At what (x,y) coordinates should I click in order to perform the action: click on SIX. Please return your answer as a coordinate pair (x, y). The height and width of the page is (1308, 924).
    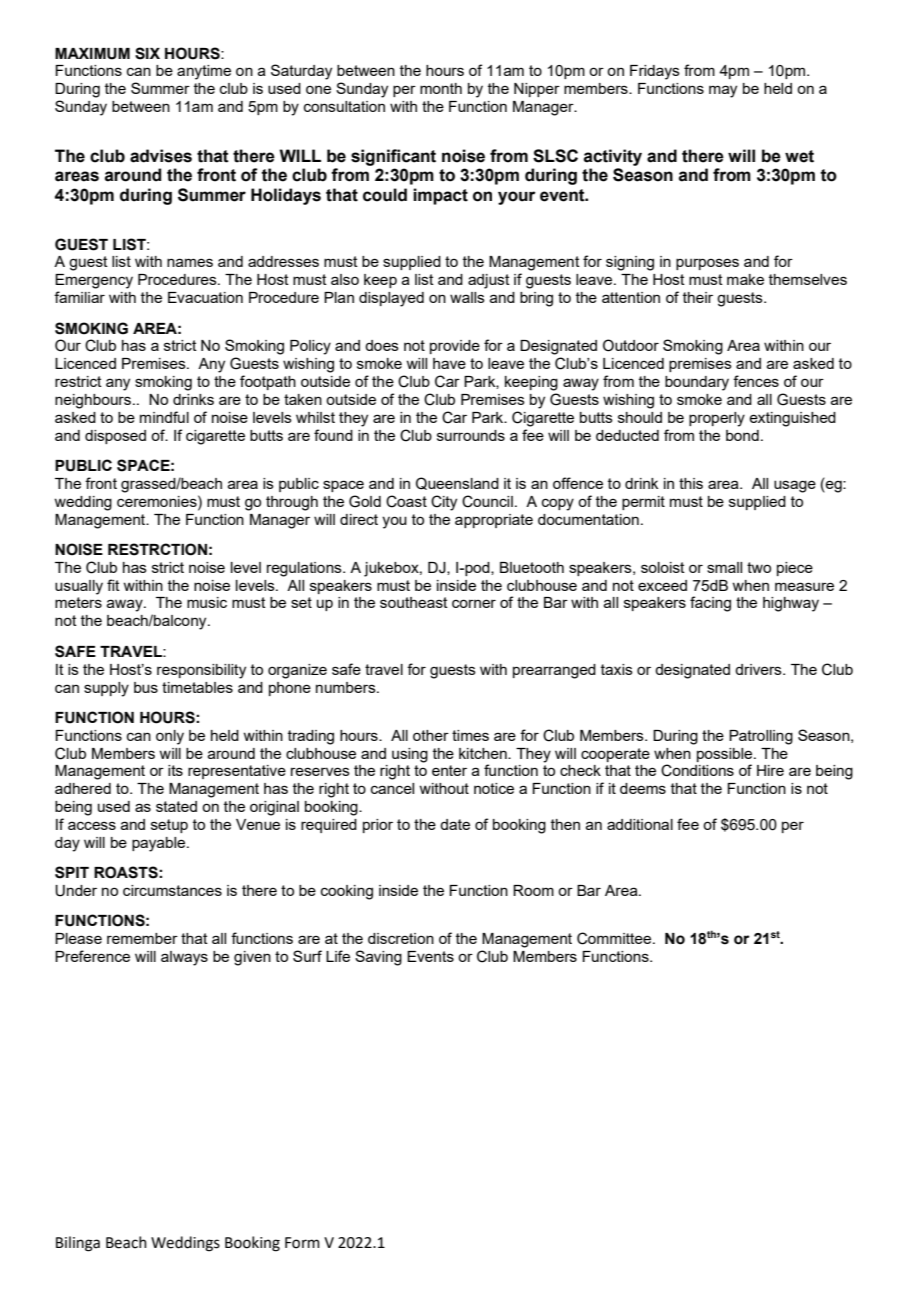
    Looking at the image, I should click on (147, 53).
